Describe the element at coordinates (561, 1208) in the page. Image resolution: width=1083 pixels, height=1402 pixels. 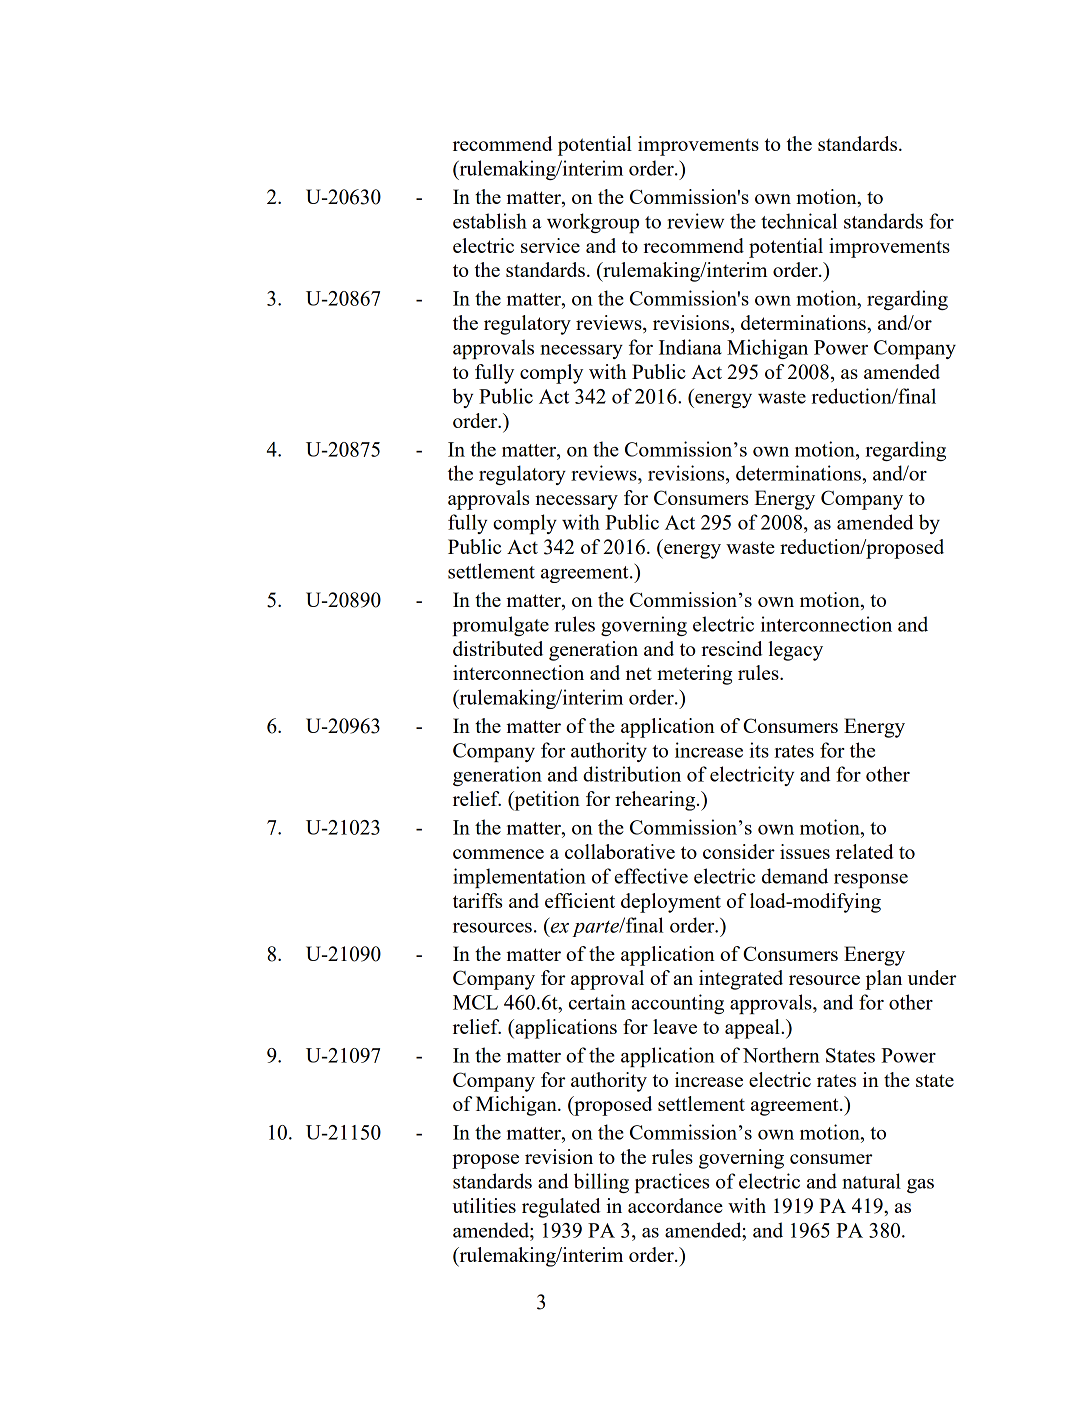
I see `regulated` at that location.
